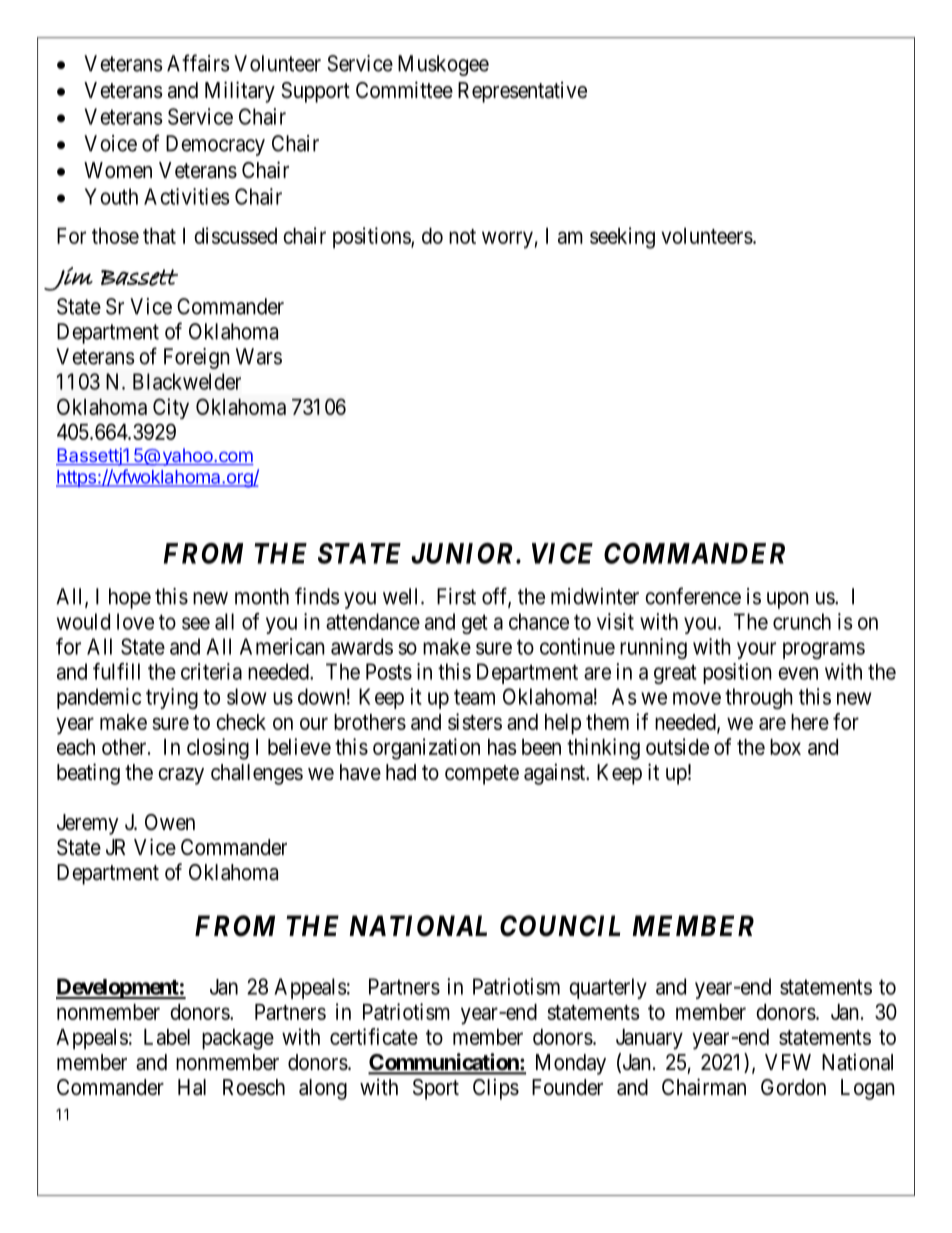  What do you see at coordinates (170, 822) in the screenshot?
I see `Owen` at bounding box center [170, 822].
